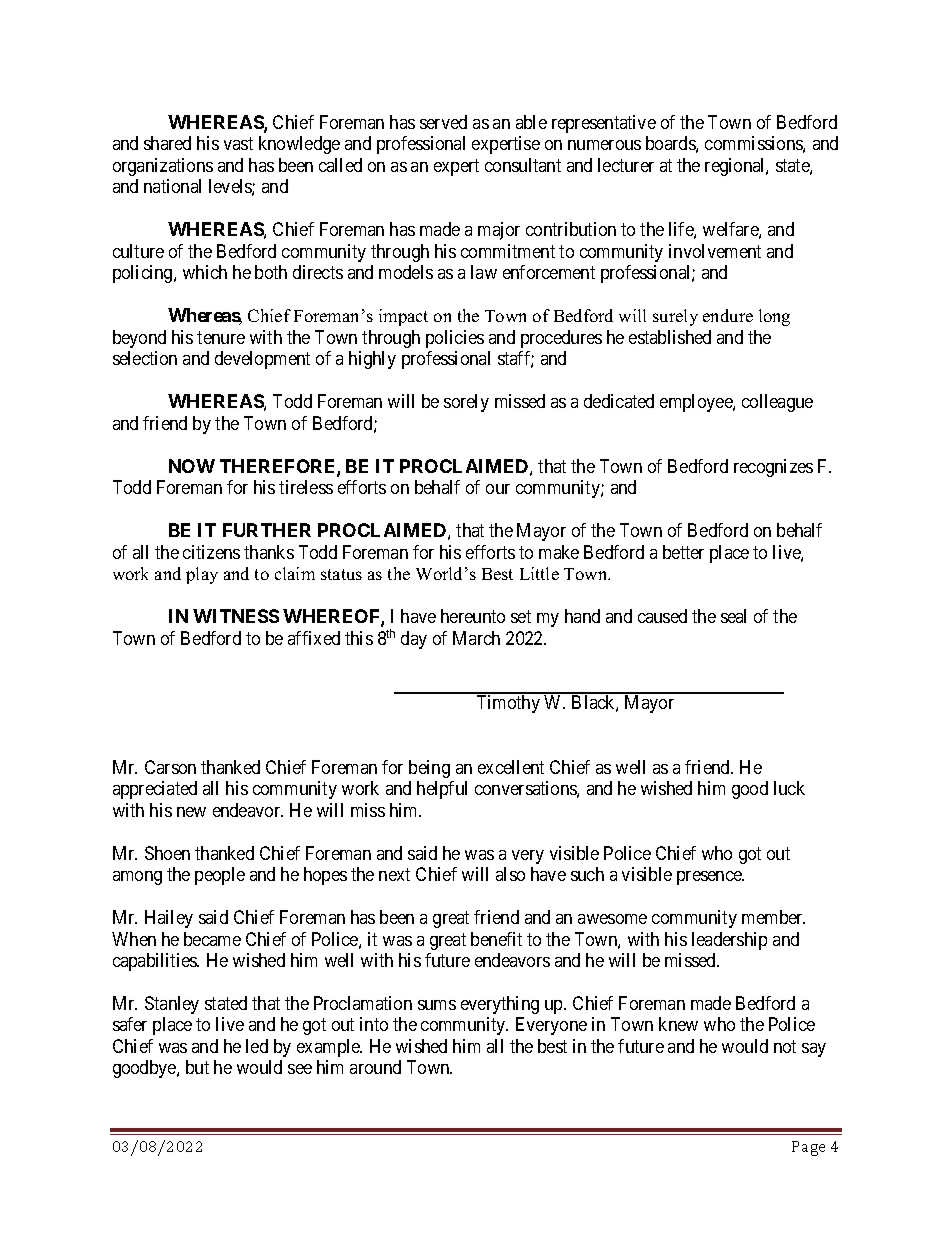 The image size is (952, 1233). Describe the element at coordinates (777, 403) in the screenshot. I see `colleague` at that location.
